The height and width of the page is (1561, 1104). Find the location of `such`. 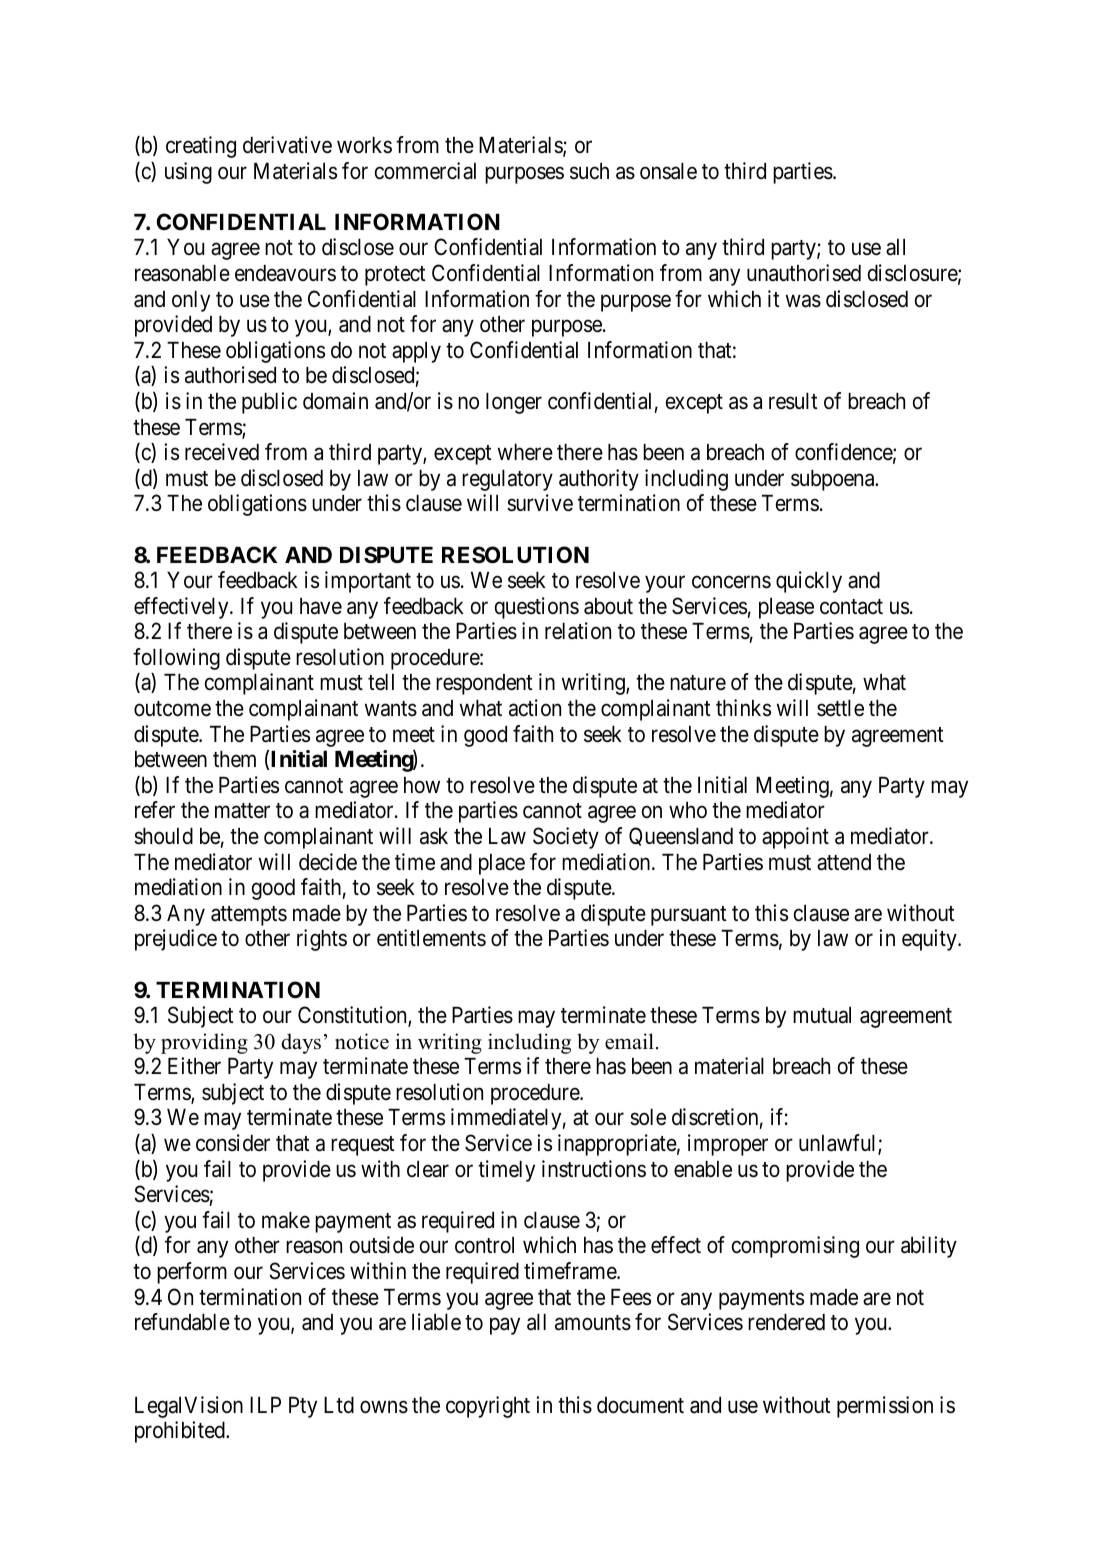

such is located at coordinates (589, 171).
